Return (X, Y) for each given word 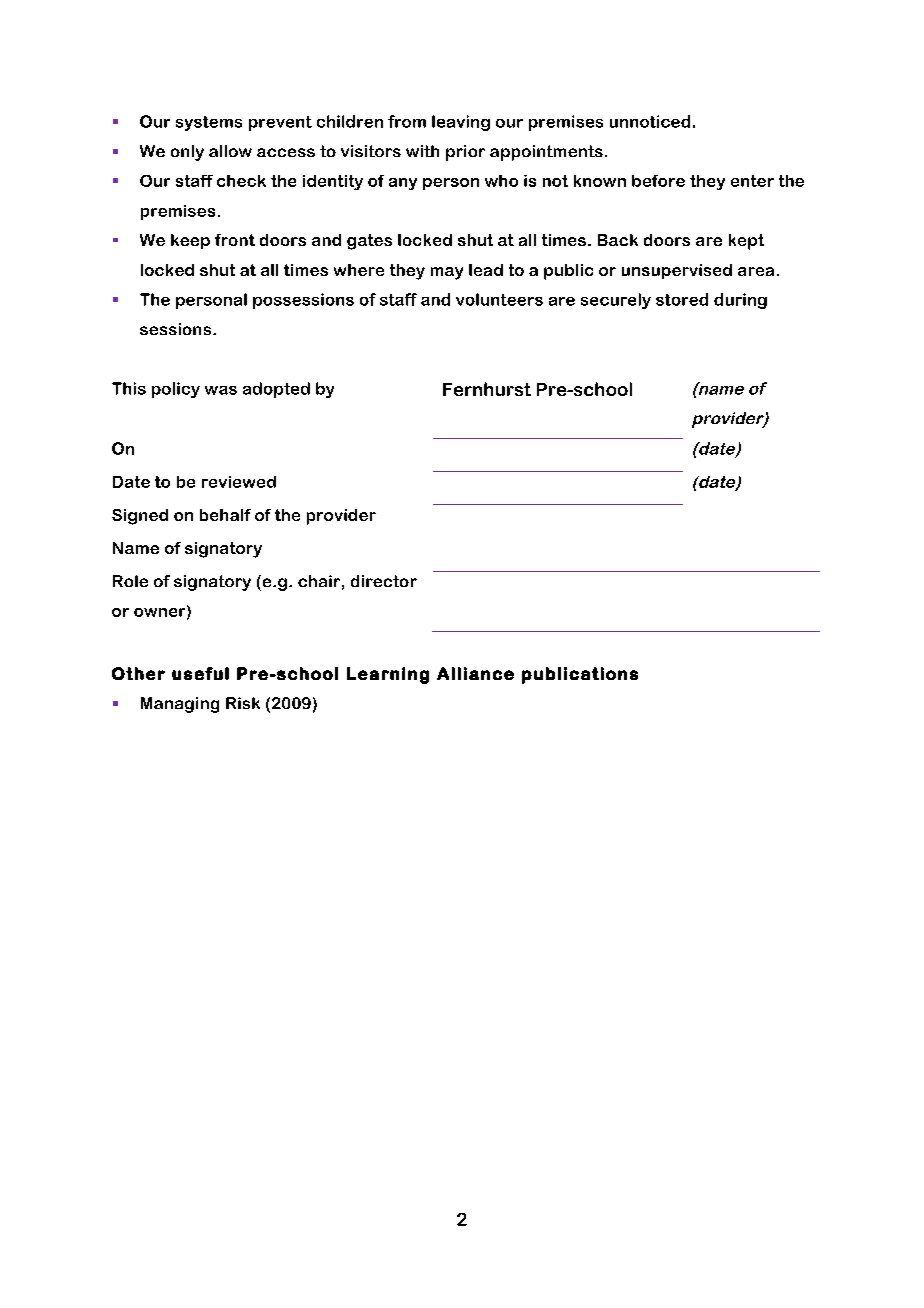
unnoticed (650, 121)
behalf (225, 515)
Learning (388, 675)
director (384, 581)
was (221, 390)
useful (200, 673)
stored (682, 299)
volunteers (499, 299)
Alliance (475, 673)
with (422, 151)
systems (209, 123)
